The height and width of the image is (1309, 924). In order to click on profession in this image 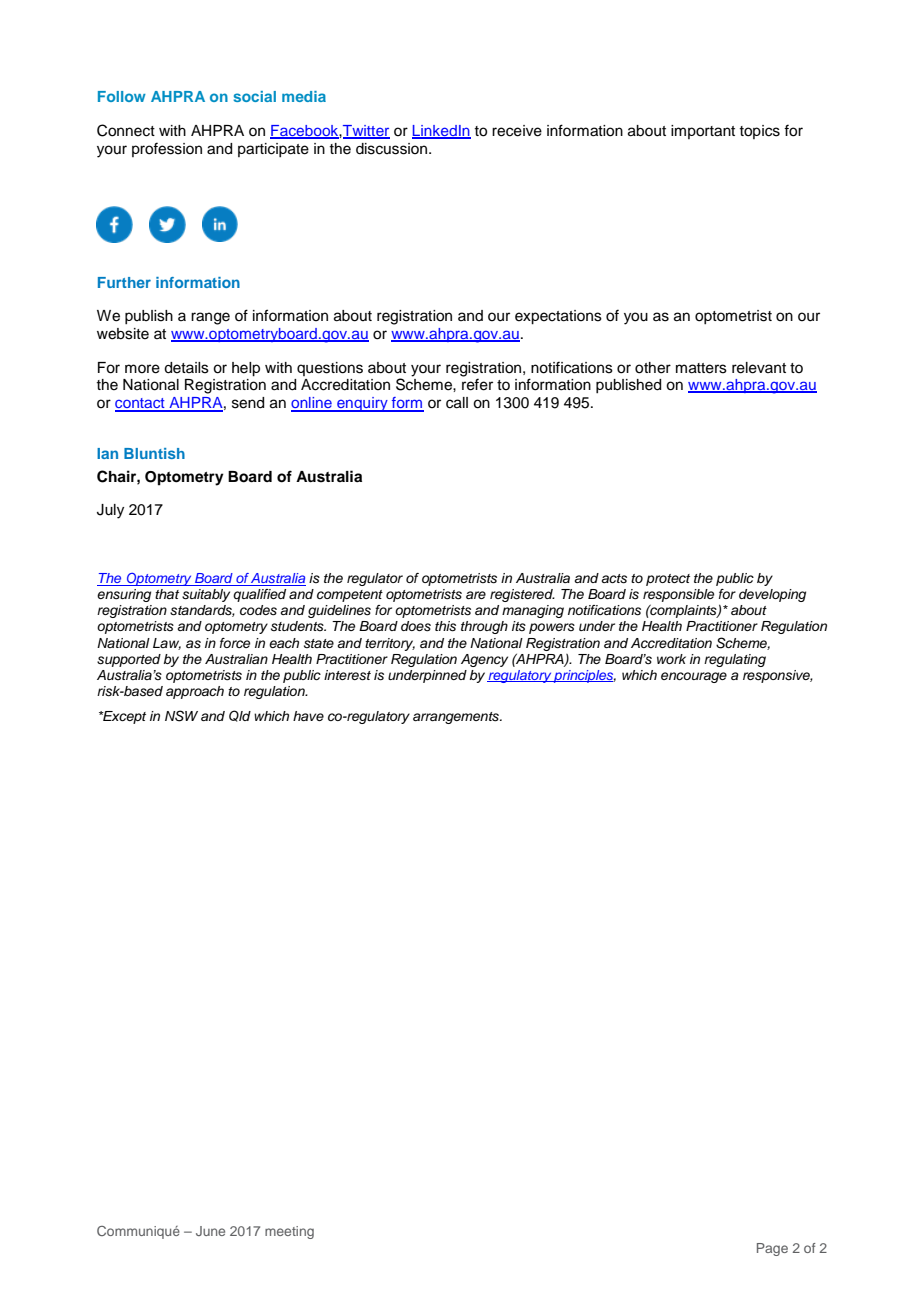, I will do `click(167, 149)`.
